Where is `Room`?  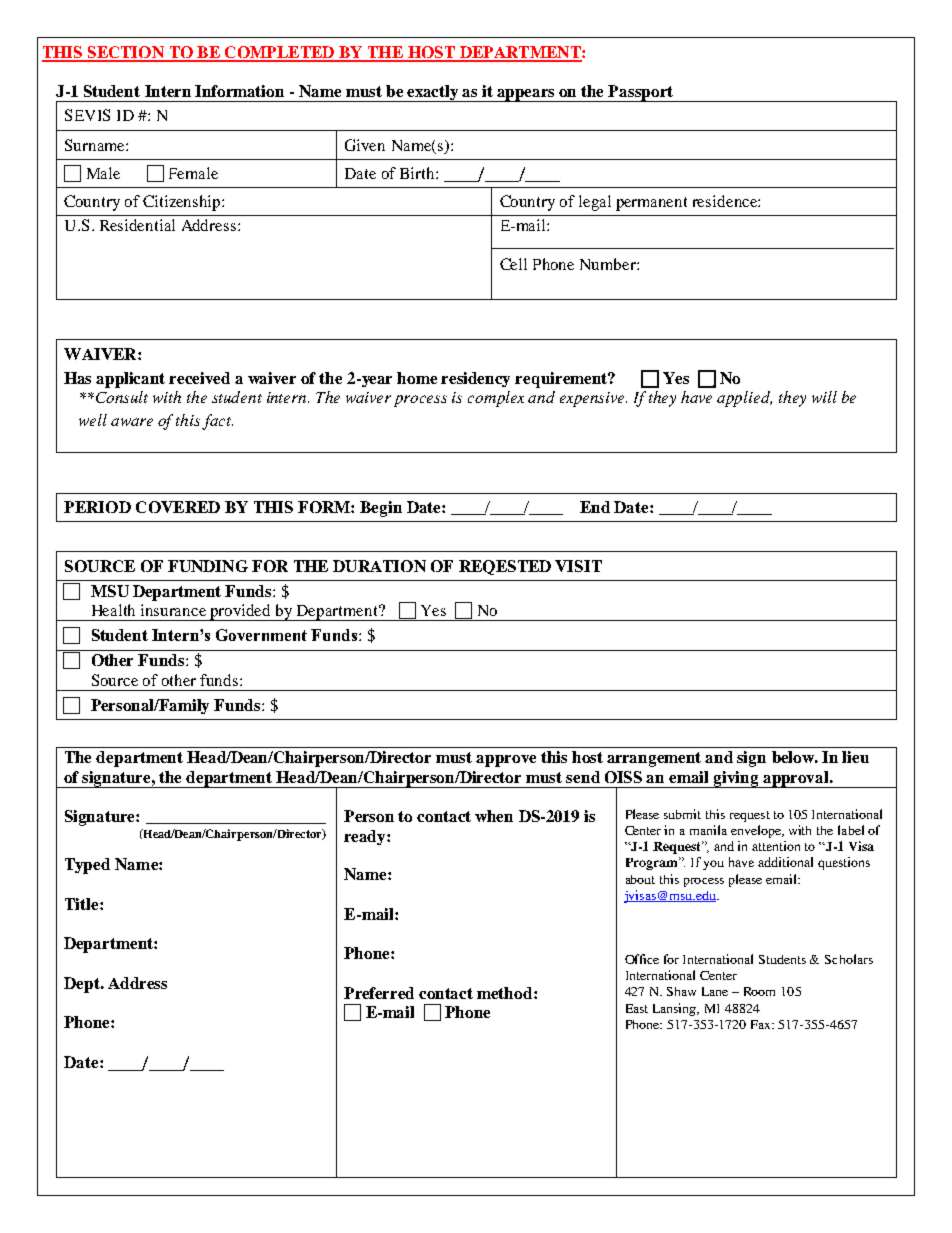
Room is located at coordinates (759, 991).
